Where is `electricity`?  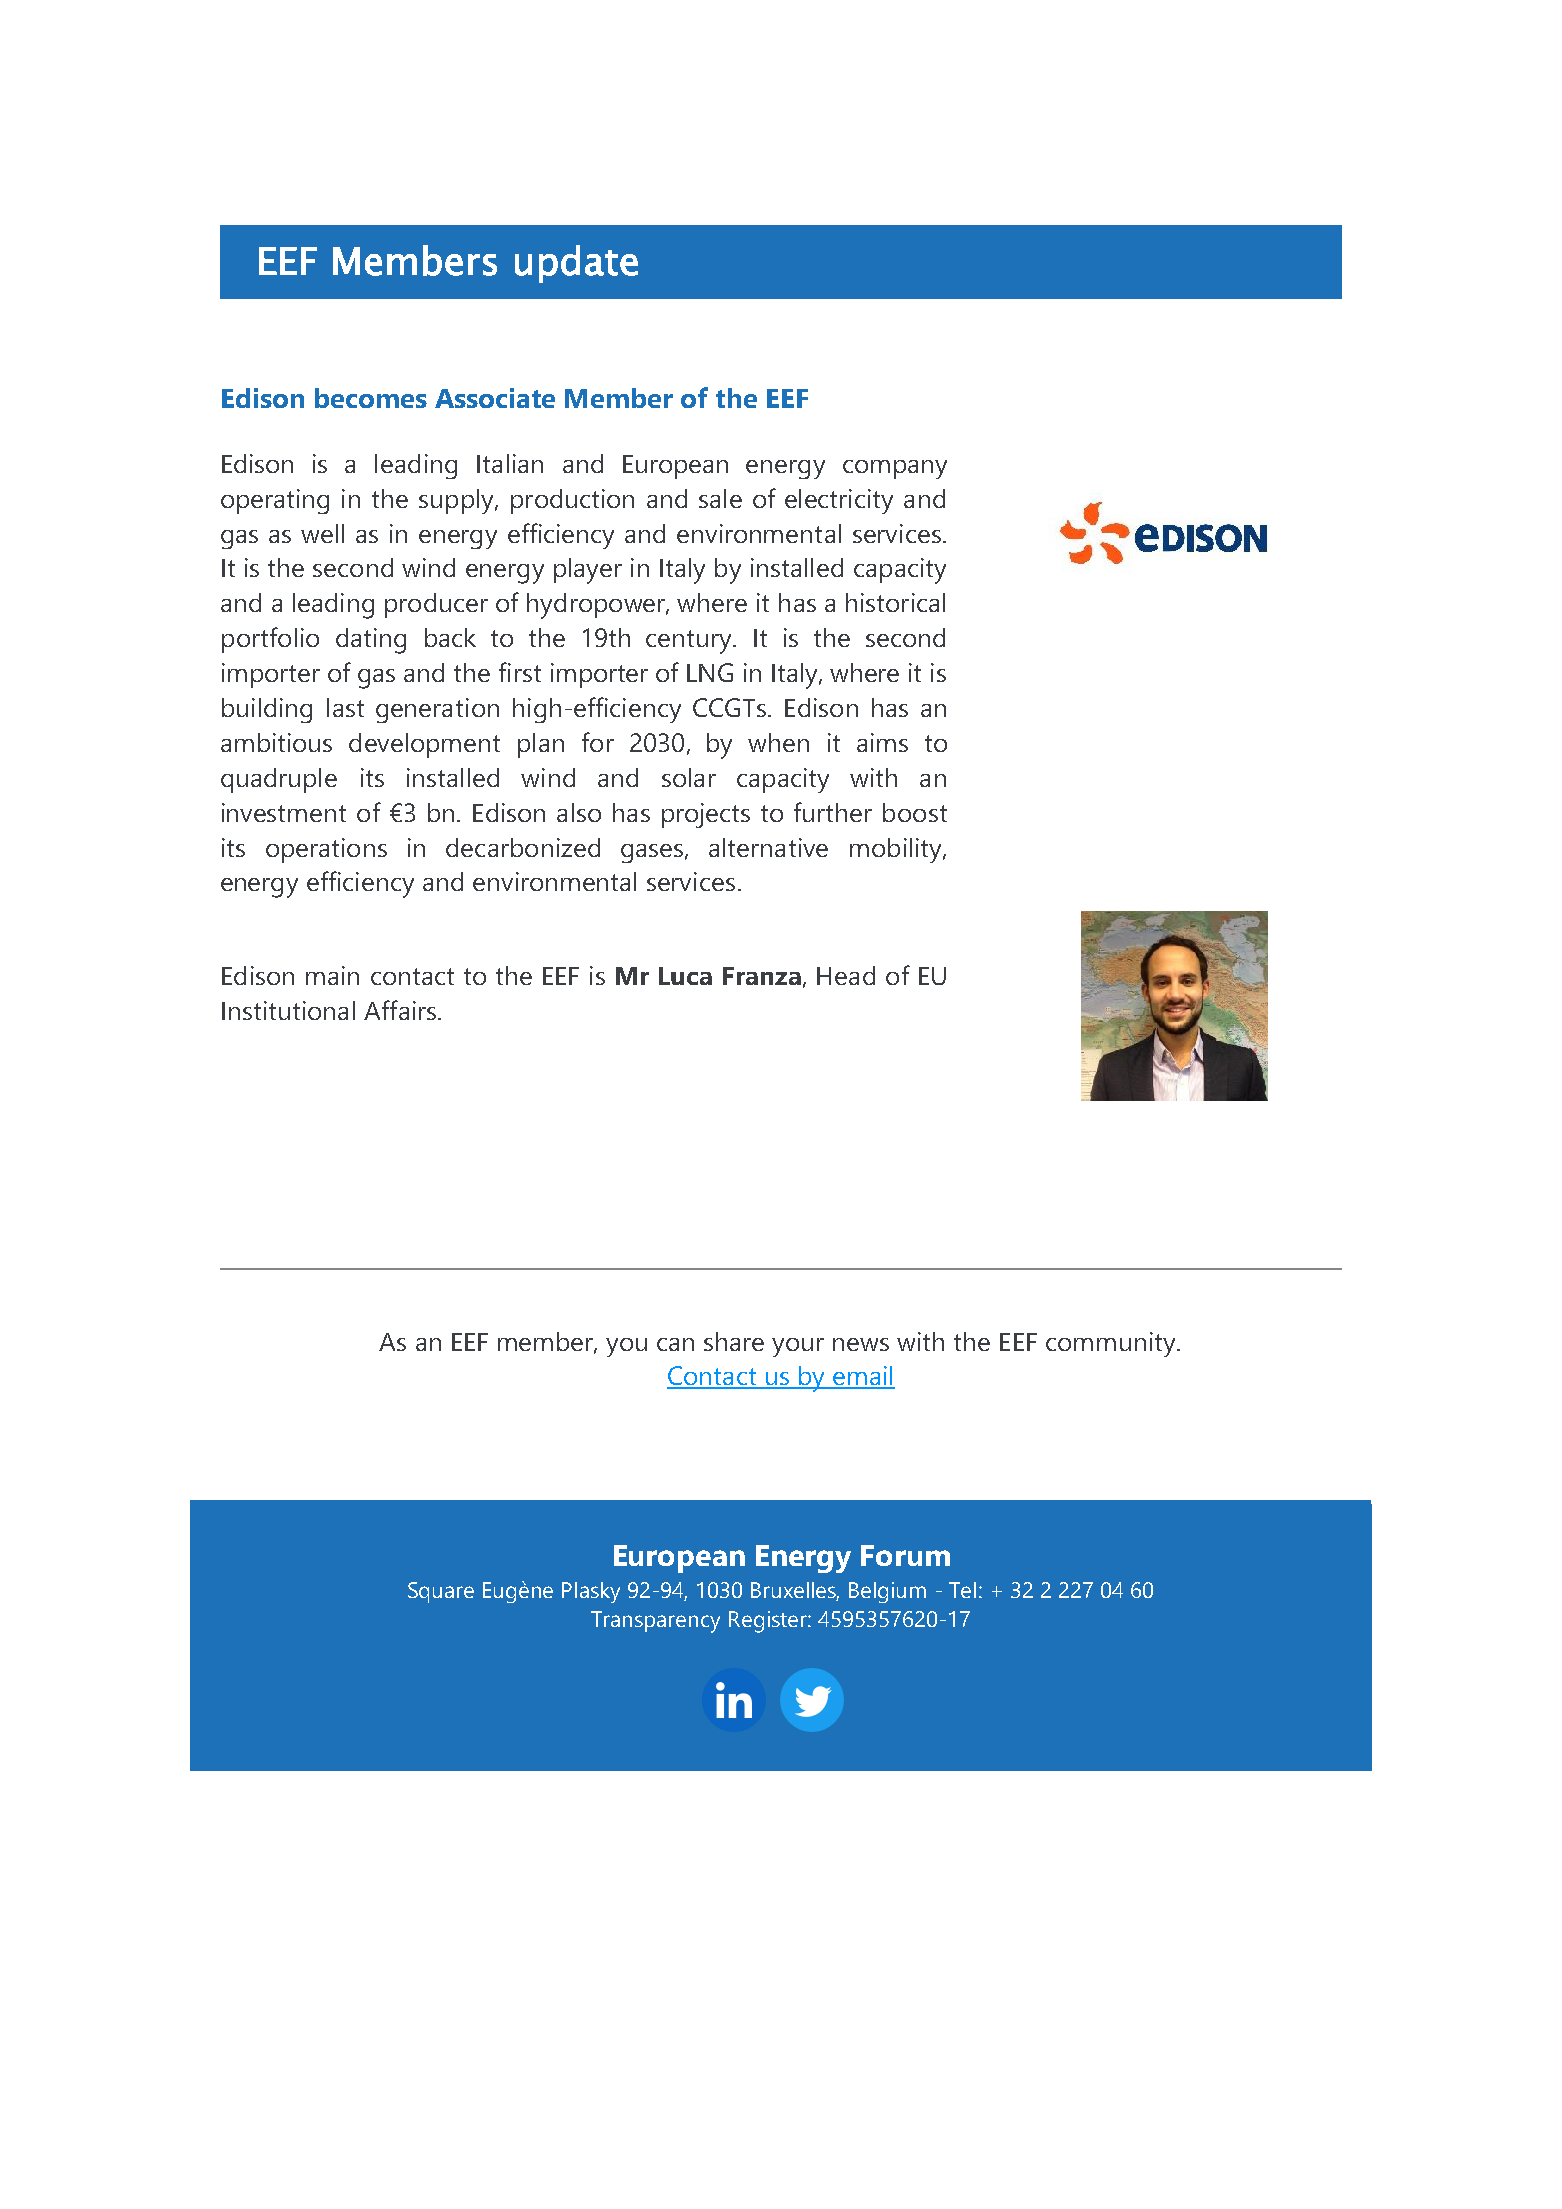 electricity is located at coordinates (839, 501).
